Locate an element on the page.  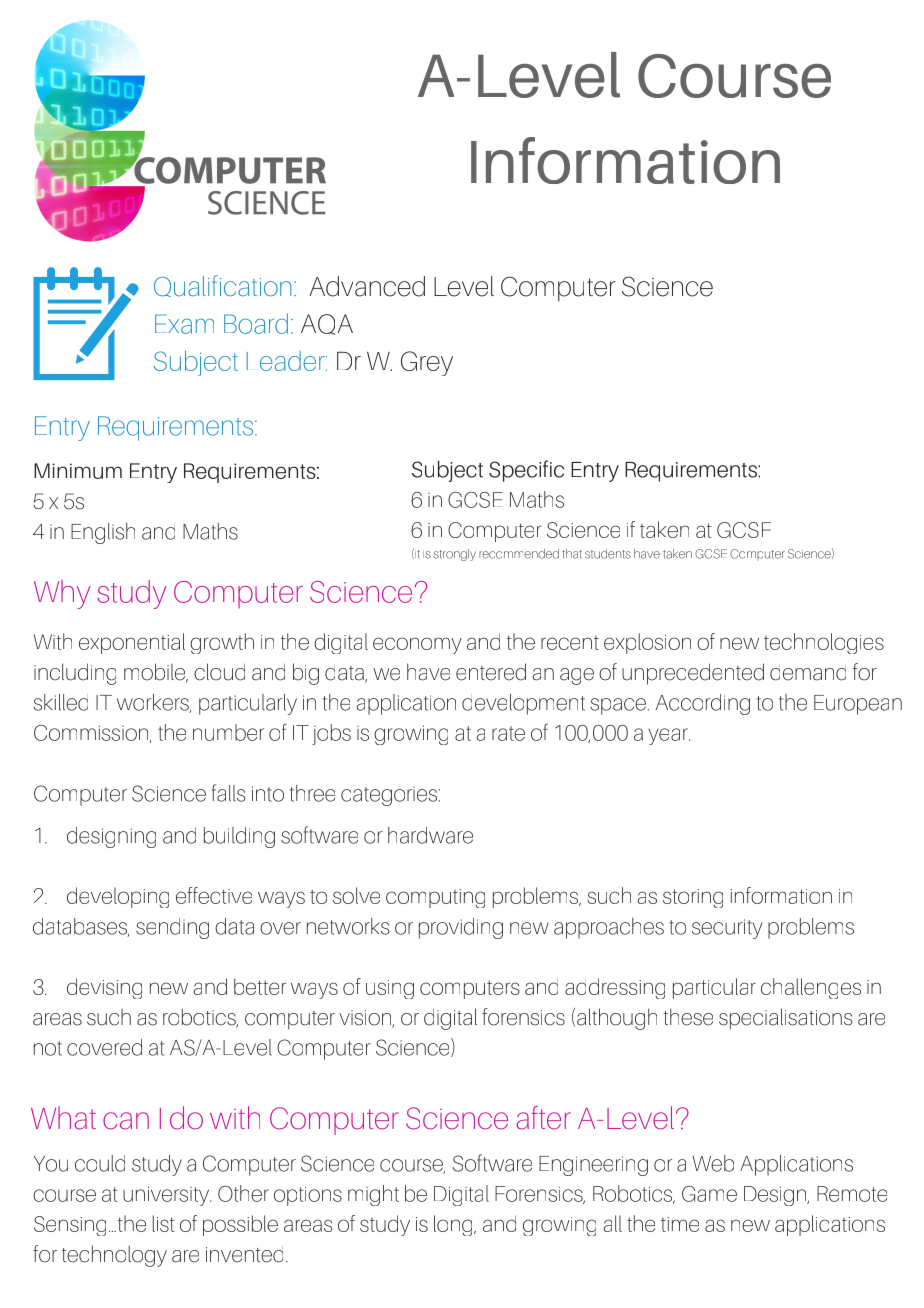
students is located at coordinates (608, 554).
